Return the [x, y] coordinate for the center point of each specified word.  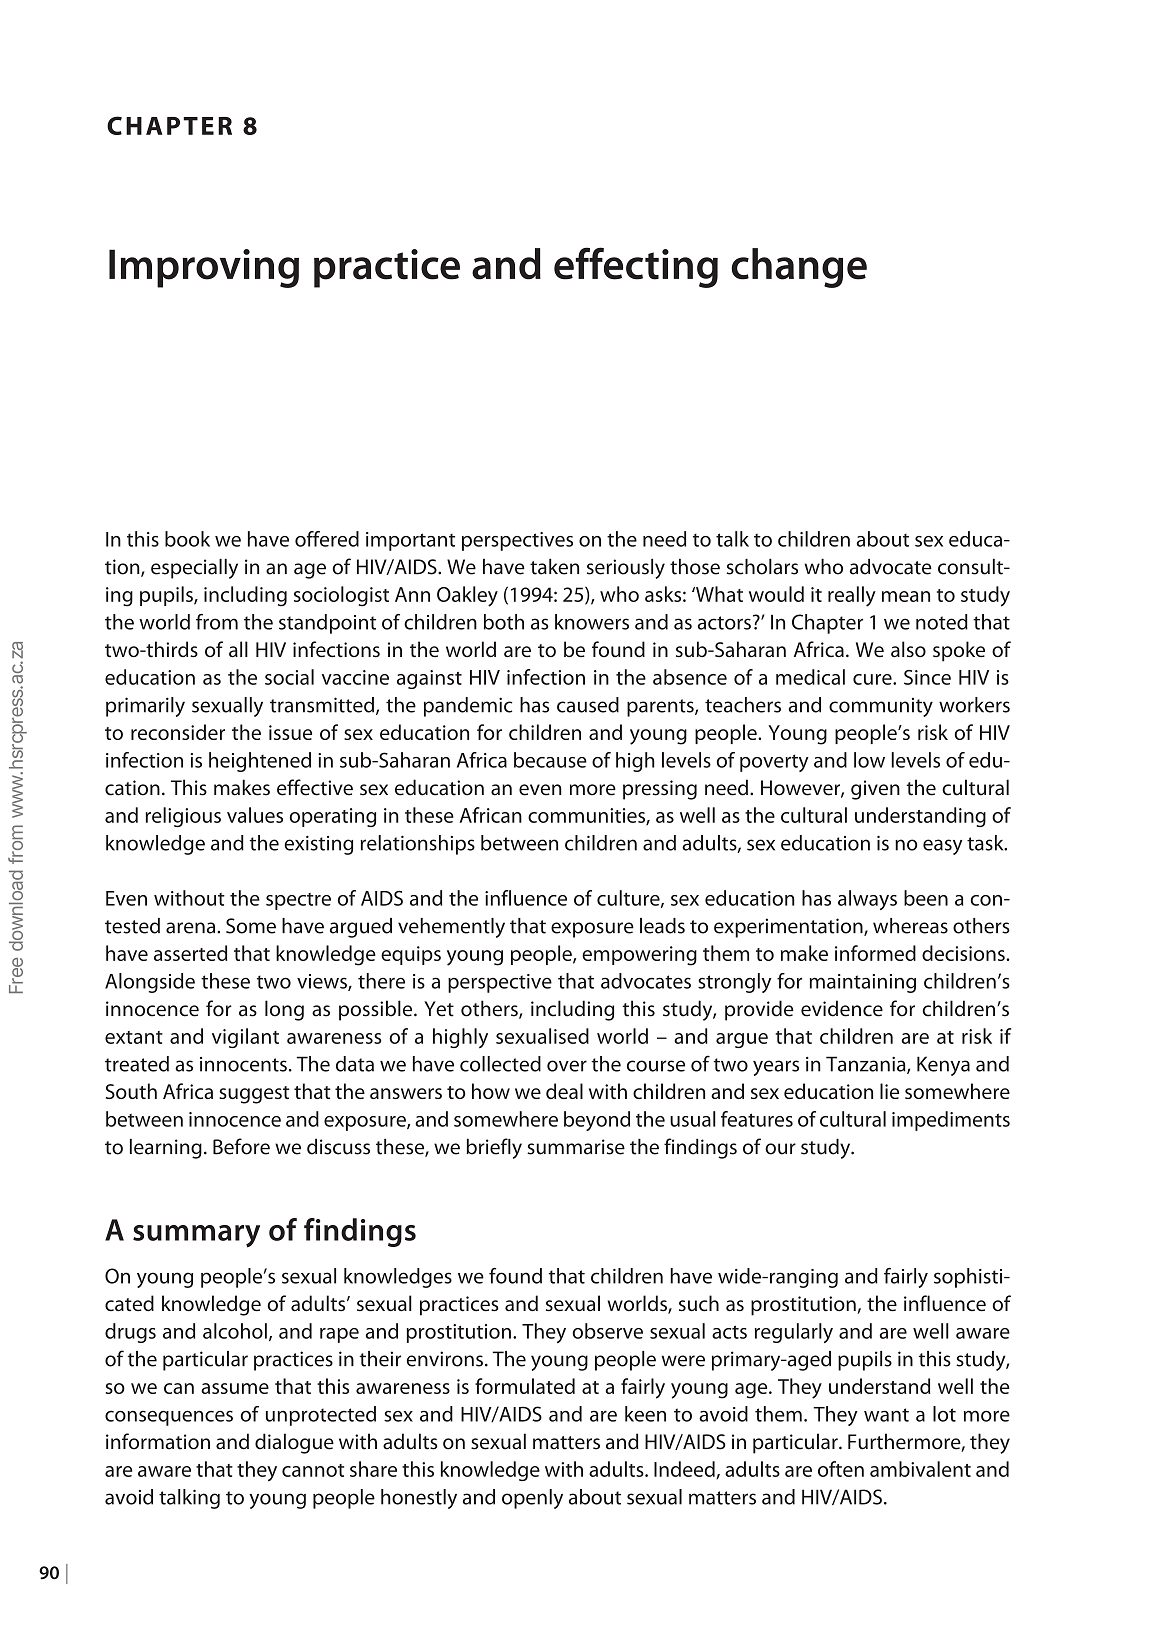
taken [554, 566]
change [799, 268]
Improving [204, 268]
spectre [298, 901]
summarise [576, 1147]
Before [241, 1146]
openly [532, 1499]
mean [906, 596]
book [187, 539]
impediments [951, 1121]
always [867, 900]
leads [662, 926]
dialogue [294, 1443]
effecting [636, 267]
